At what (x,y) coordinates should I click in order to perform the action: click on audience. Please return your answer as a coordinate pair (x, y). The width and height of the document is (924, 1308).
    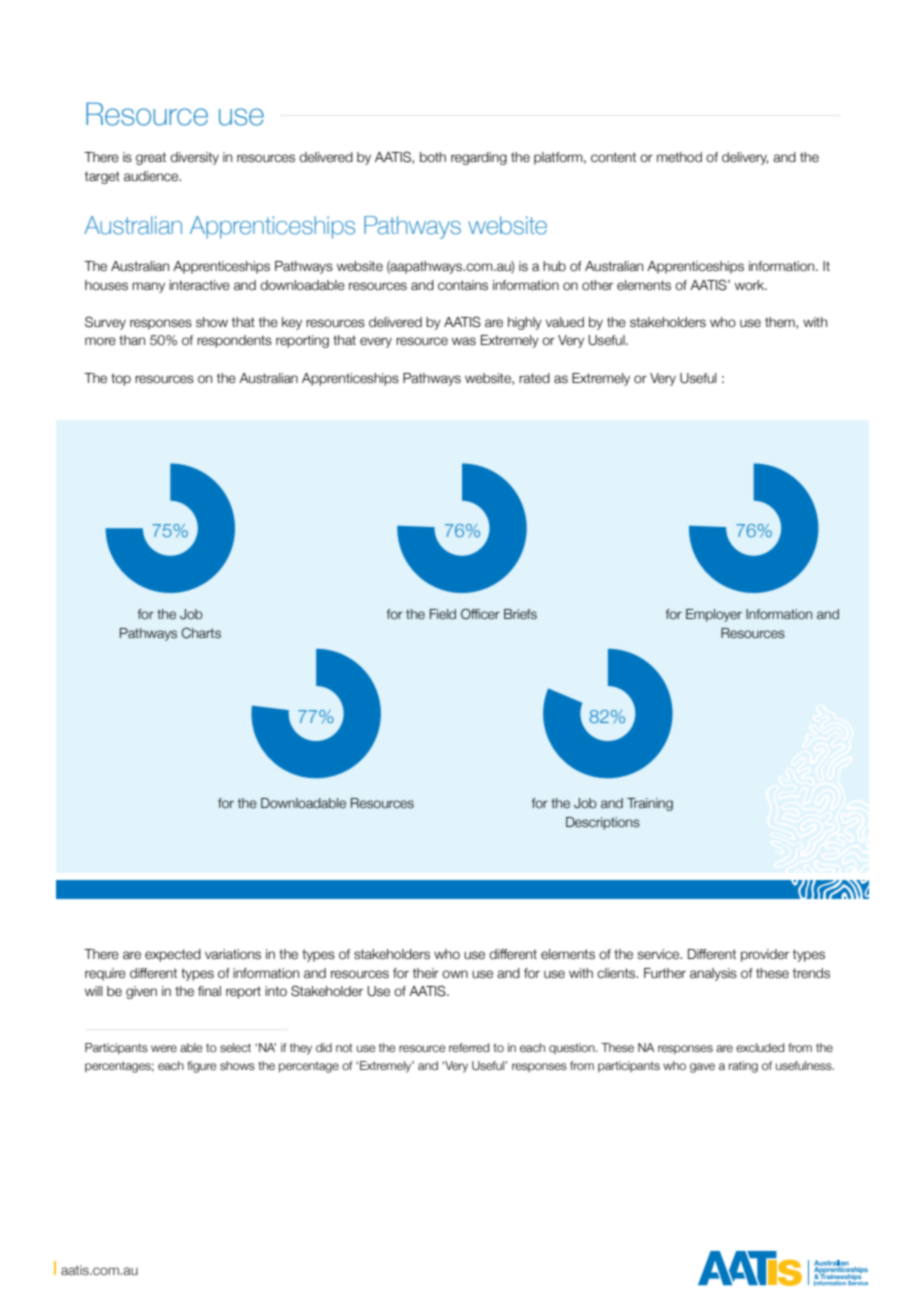
    Looking at the image, I should click on (152, 176).
